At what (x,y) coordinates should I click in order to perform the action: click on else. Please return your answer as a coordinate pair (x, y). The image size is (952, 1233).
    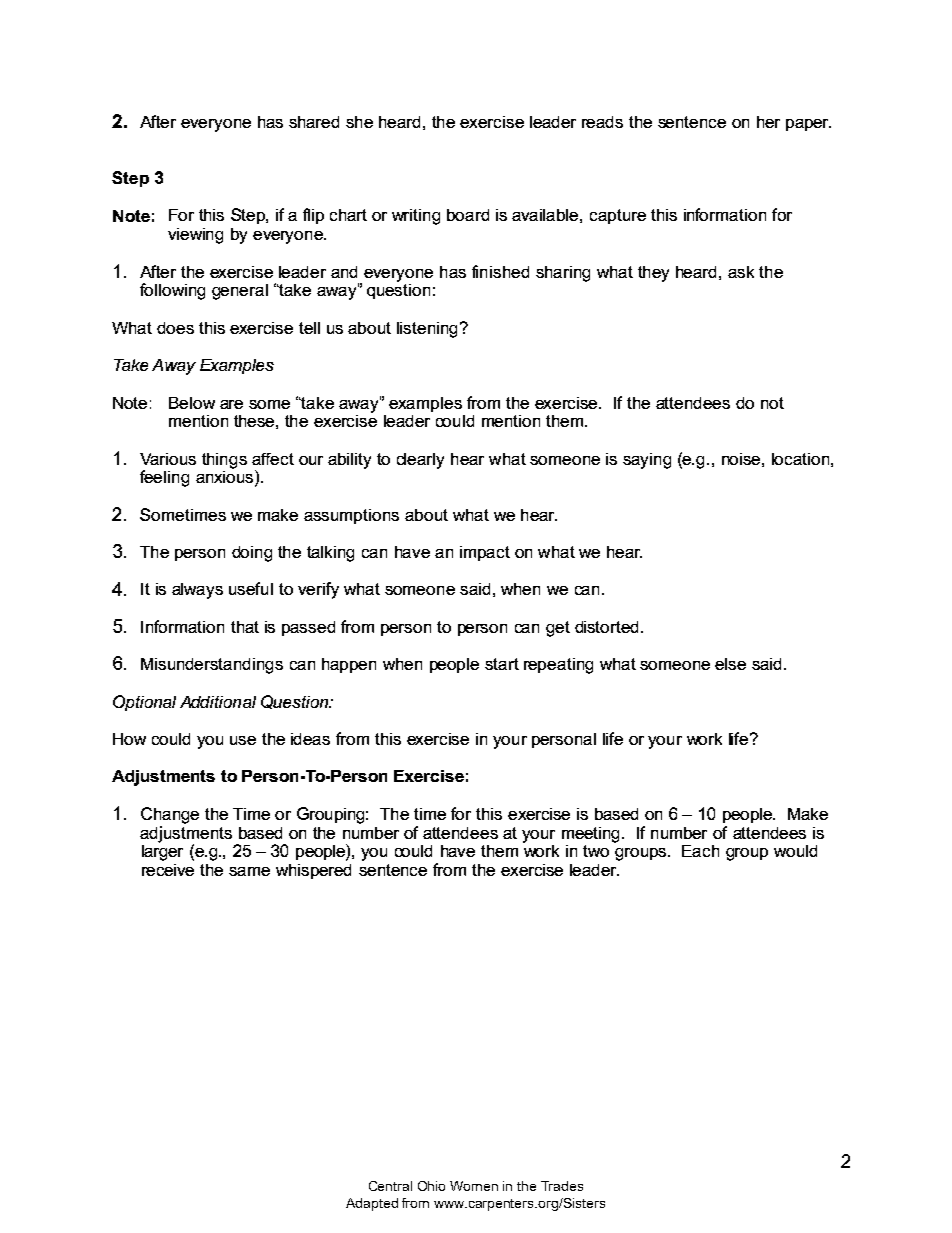
    Looking at the image, I should click on (730, 664).
